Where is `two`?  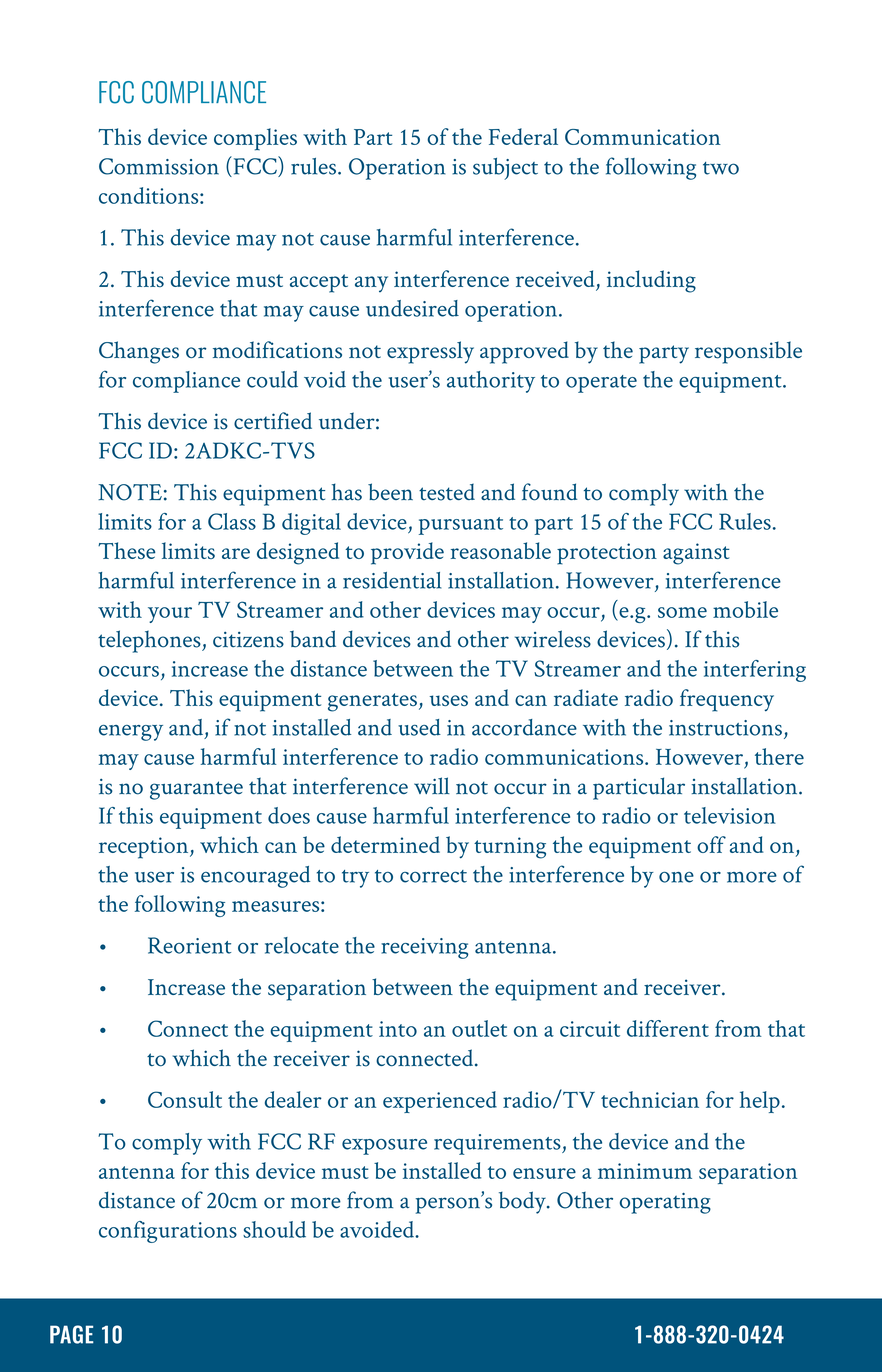
two is located at coordinates (721, 168).
